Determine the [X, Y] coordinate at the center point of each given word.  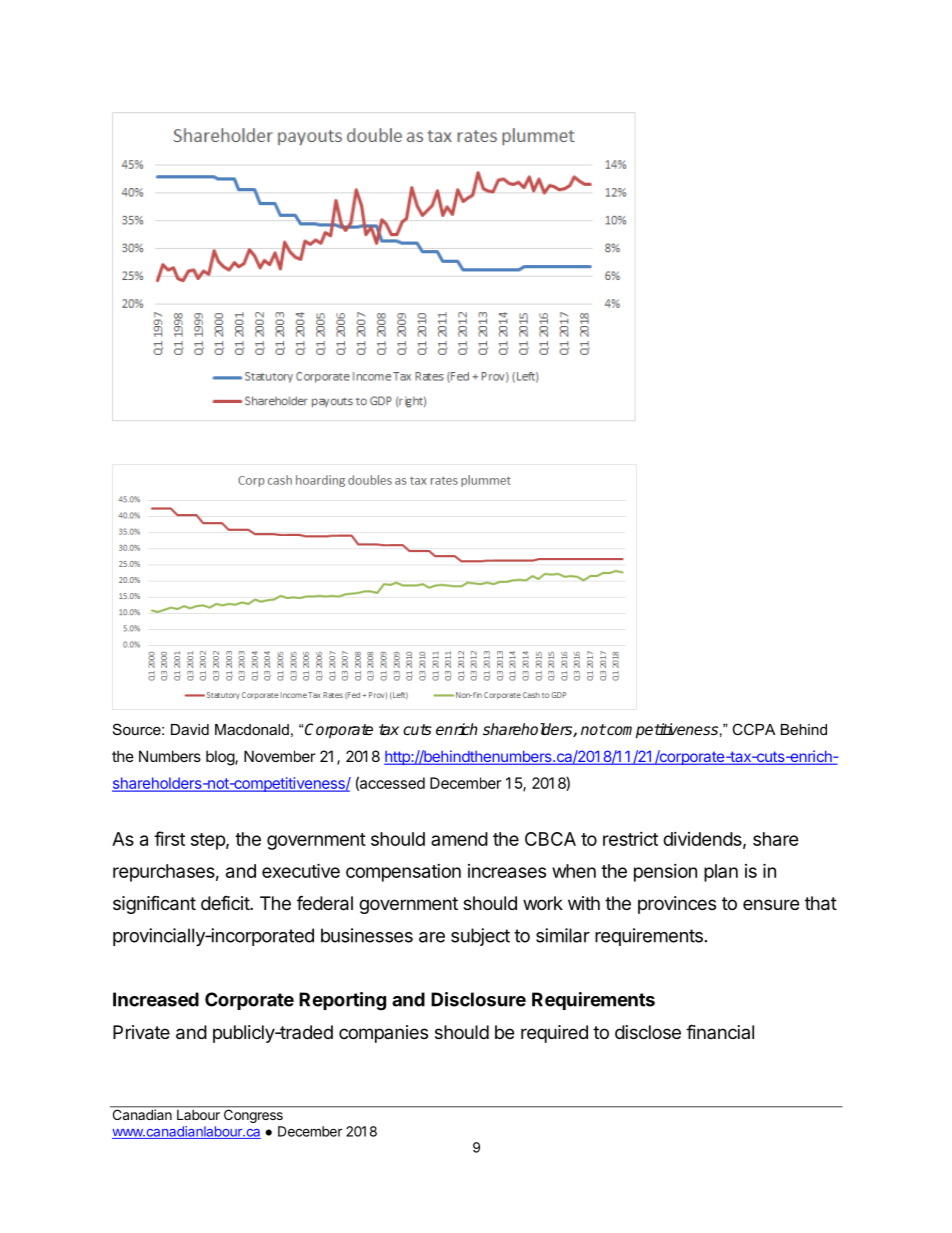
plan [721, 873]
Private [141, 1032]
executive [301, 870]
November [279, 756]
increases [507, 871]
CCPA [753, 729]
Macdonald [252, 729]
